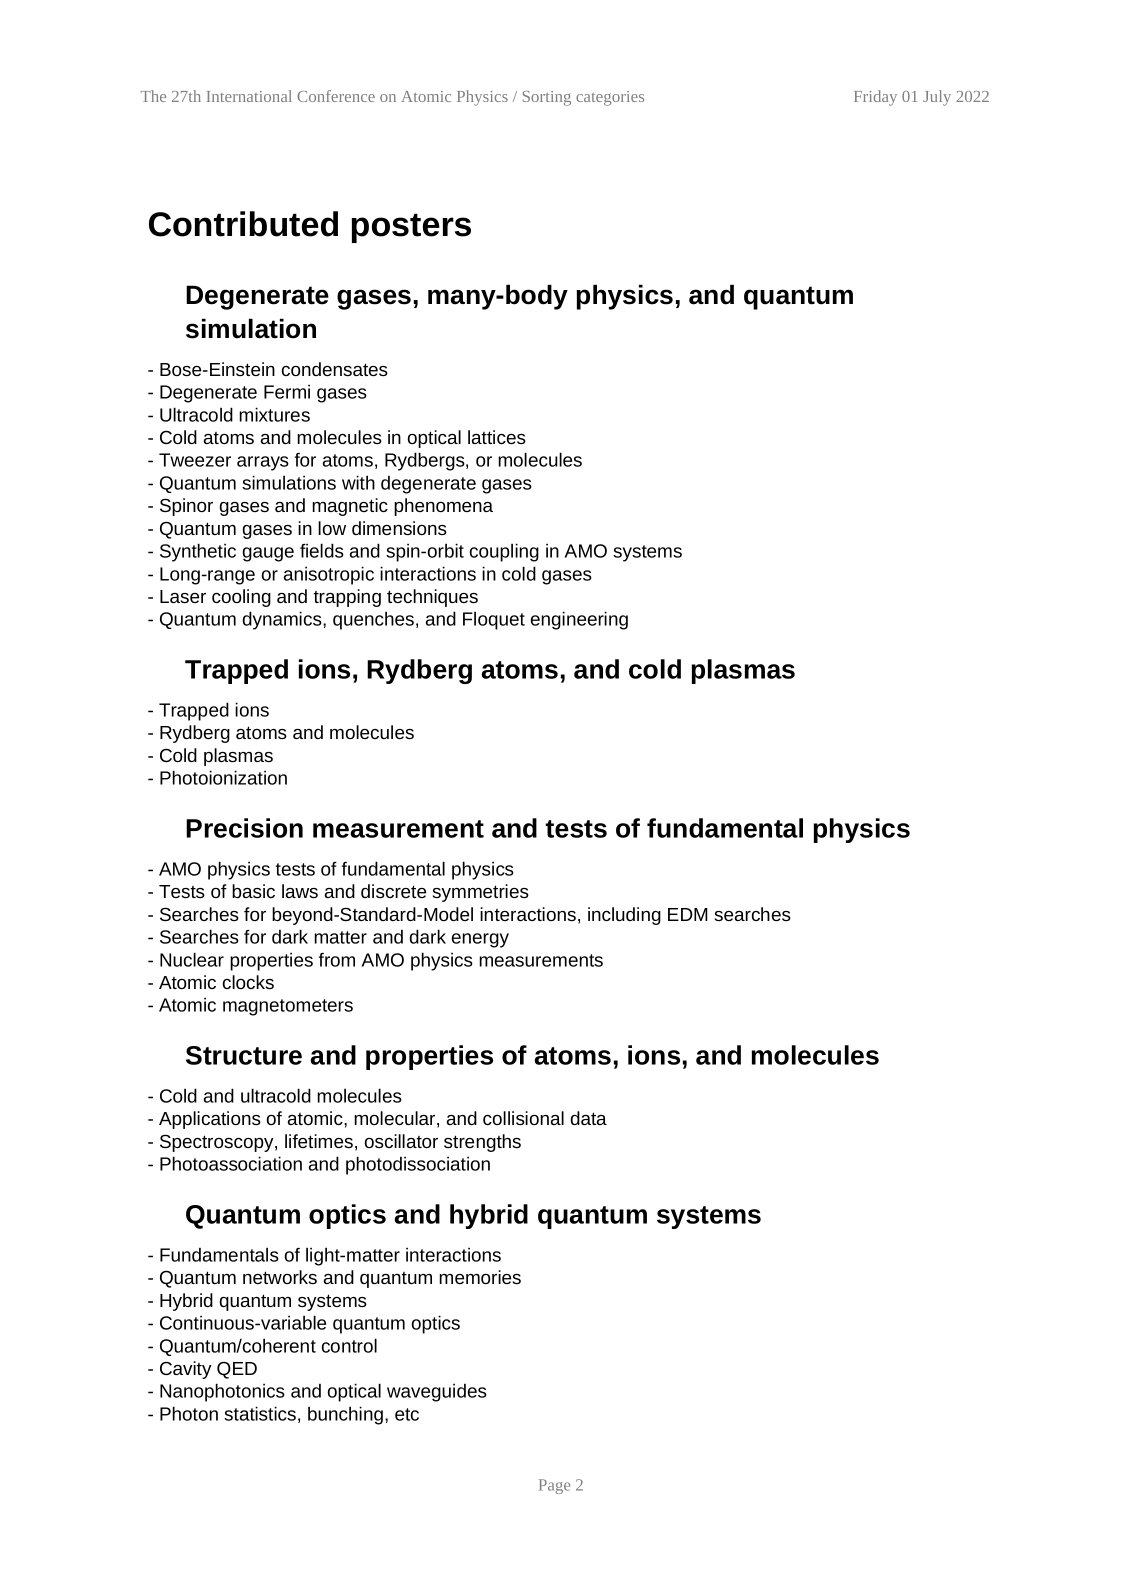 This screenshot has height=1593, width=1126. I want to click on Friday, so click(875, 98).
